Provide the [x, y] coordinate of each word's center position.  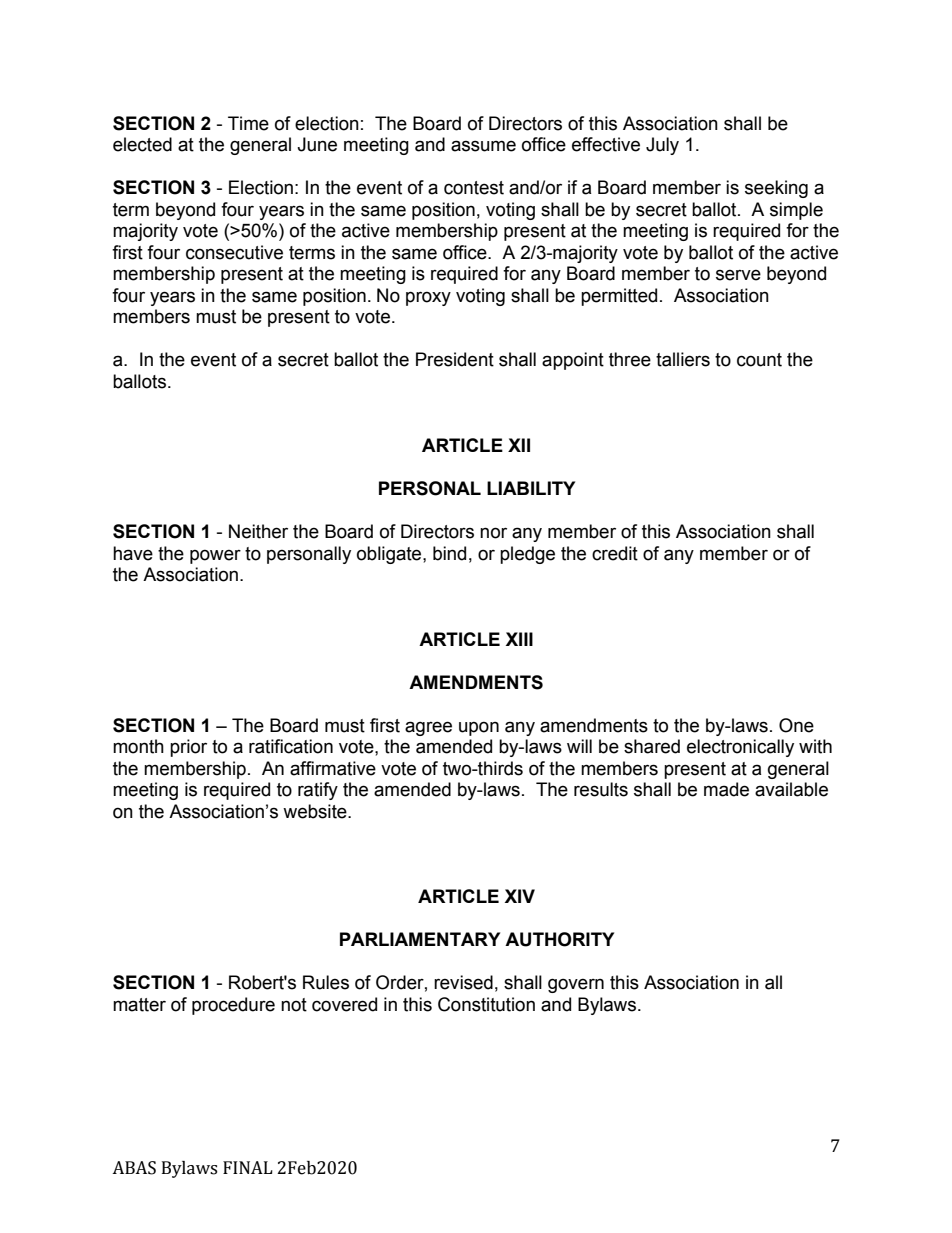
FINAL [248, 1167]
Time [248, 123]
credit [615, 553]
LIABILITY [531, 488]
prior [188, 748]
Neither [258, 531]
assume [483, 146]
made [726, 789]
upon [479, 728]
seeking [776, 189]
